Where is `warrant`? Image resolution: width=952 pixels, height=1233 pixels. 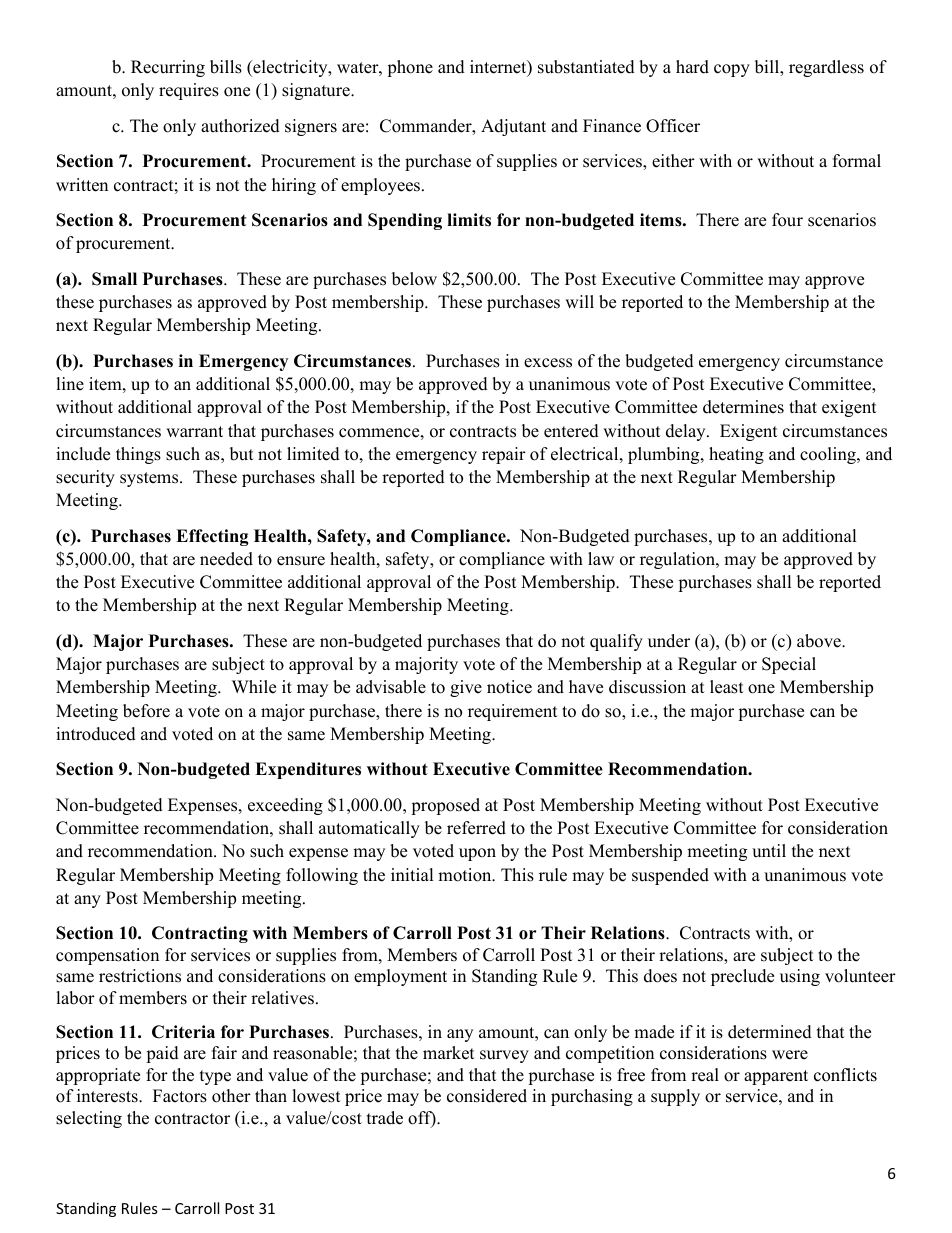
warrant is located at coordinates (194, 431).
